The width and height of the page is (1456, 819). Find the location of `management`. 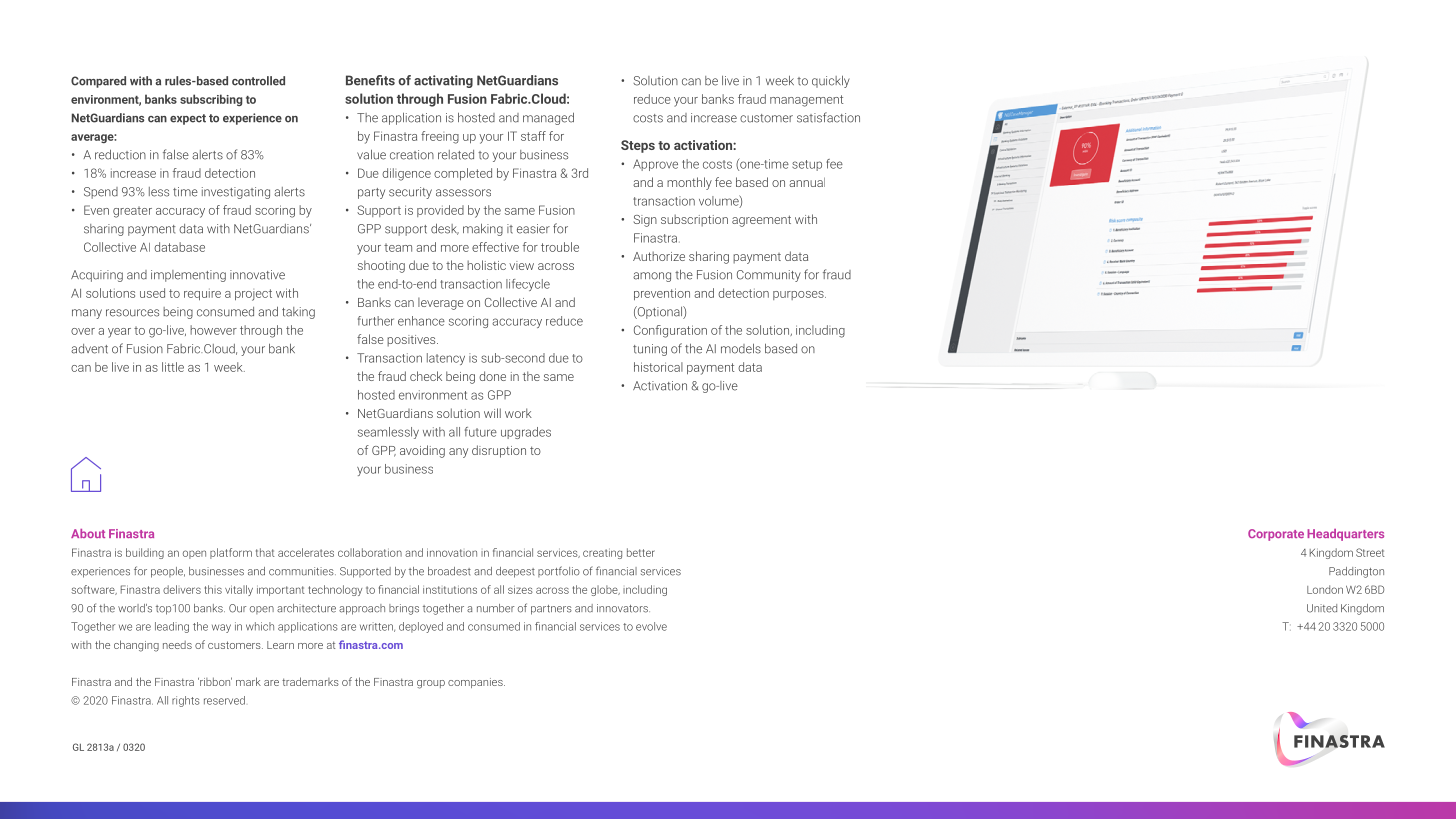

management is located at coordinates (806, 101).
